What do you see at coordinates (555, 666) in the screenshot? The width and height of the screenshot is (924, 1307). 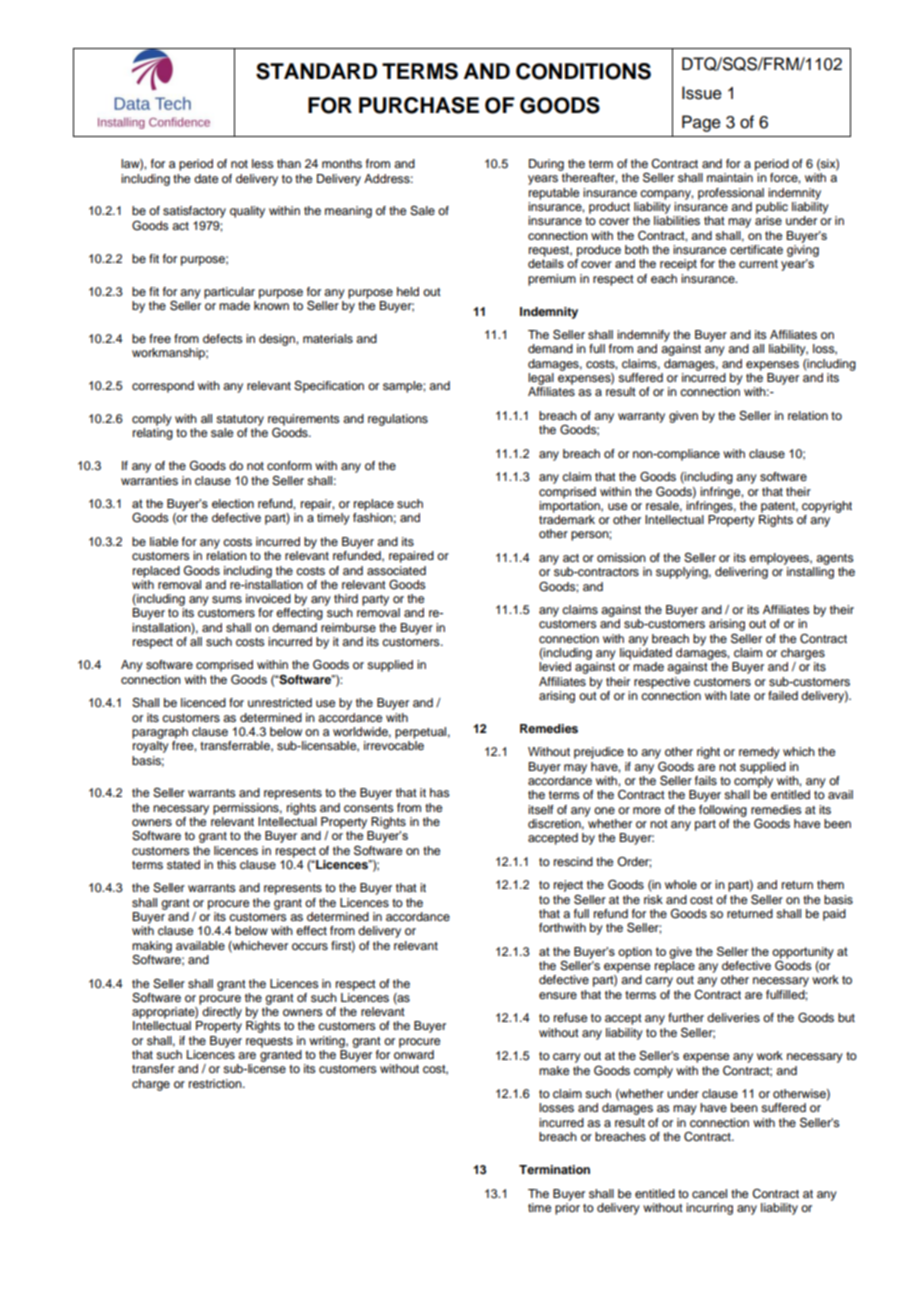 I see `levied` at bounding box center [555, 666].
